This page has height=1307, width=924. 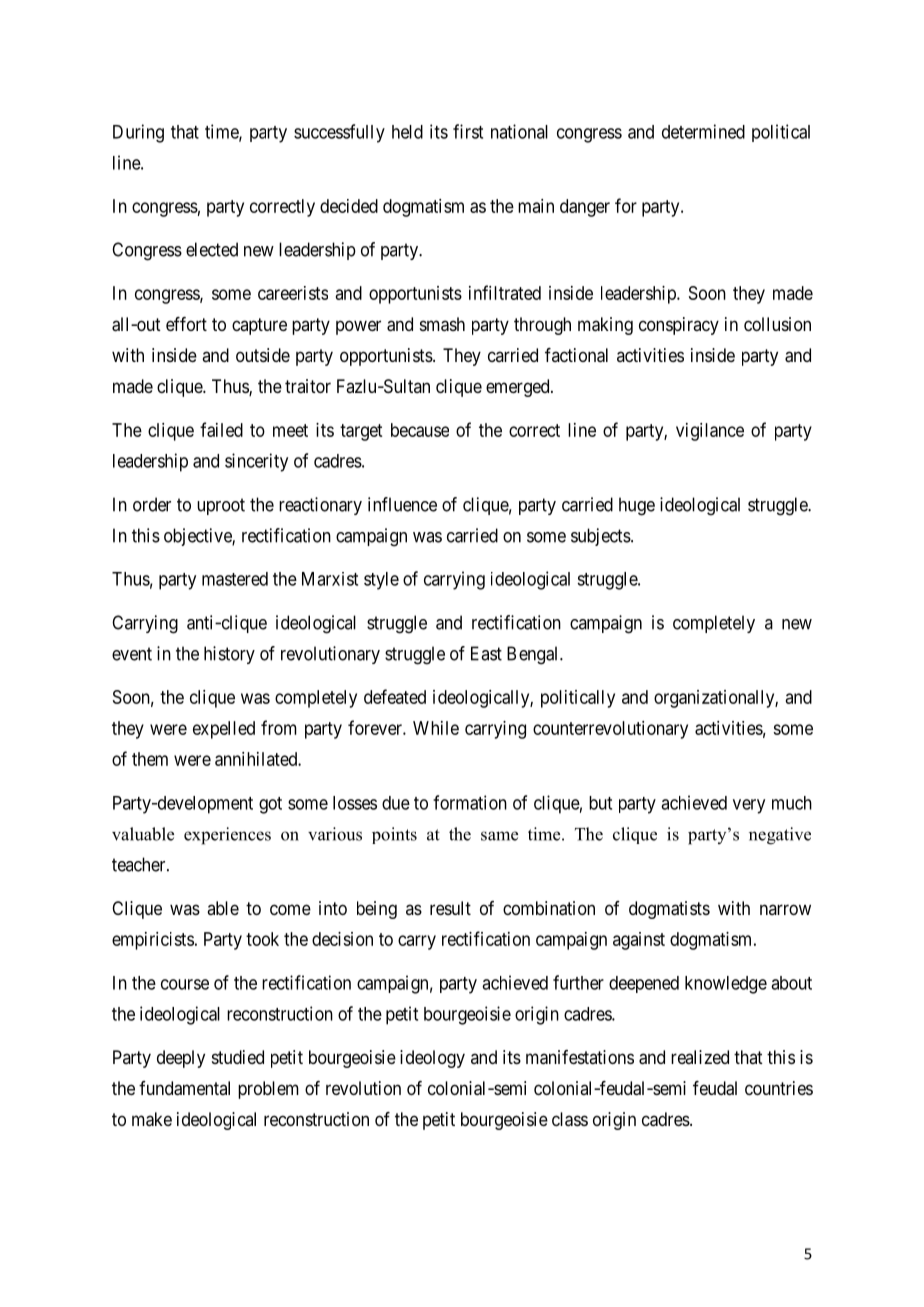 What do you see at coordinates (256, 462) in the page?
I see `sincerity` at bounding box center [256, 462].
